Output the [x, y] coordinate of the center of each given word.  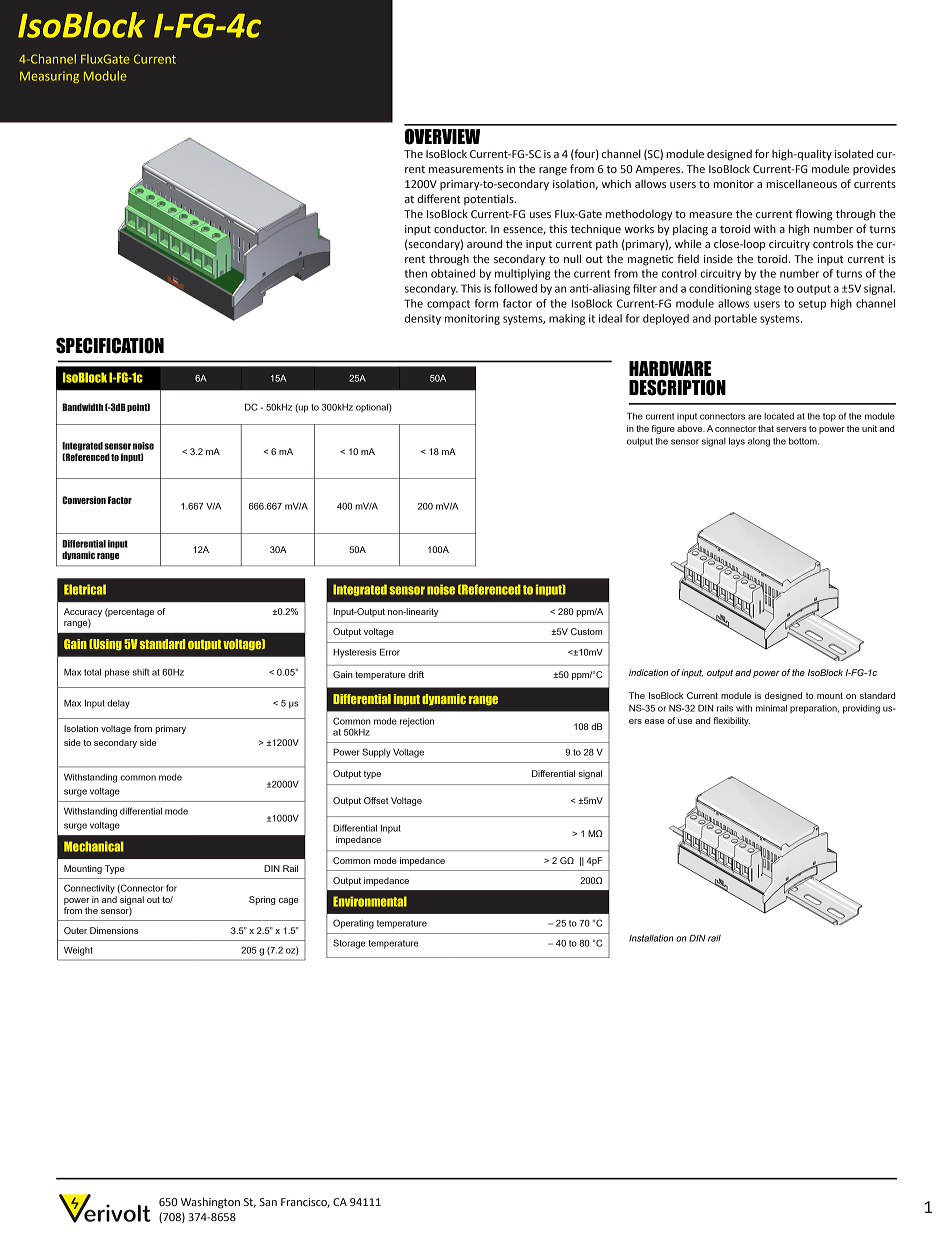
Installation [651, 938]
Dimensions [114, 930]
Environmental [370, 901]
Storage [349, 944]
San [268, 1202]
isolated [854, 153]
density [423, 319]
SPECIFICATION [110, 346]
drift [416, 674]
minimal [771, 708]
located [779, 416]
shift [140, 672]
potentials [490, 199]
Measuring [49, 77]
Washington [210, 1203]
